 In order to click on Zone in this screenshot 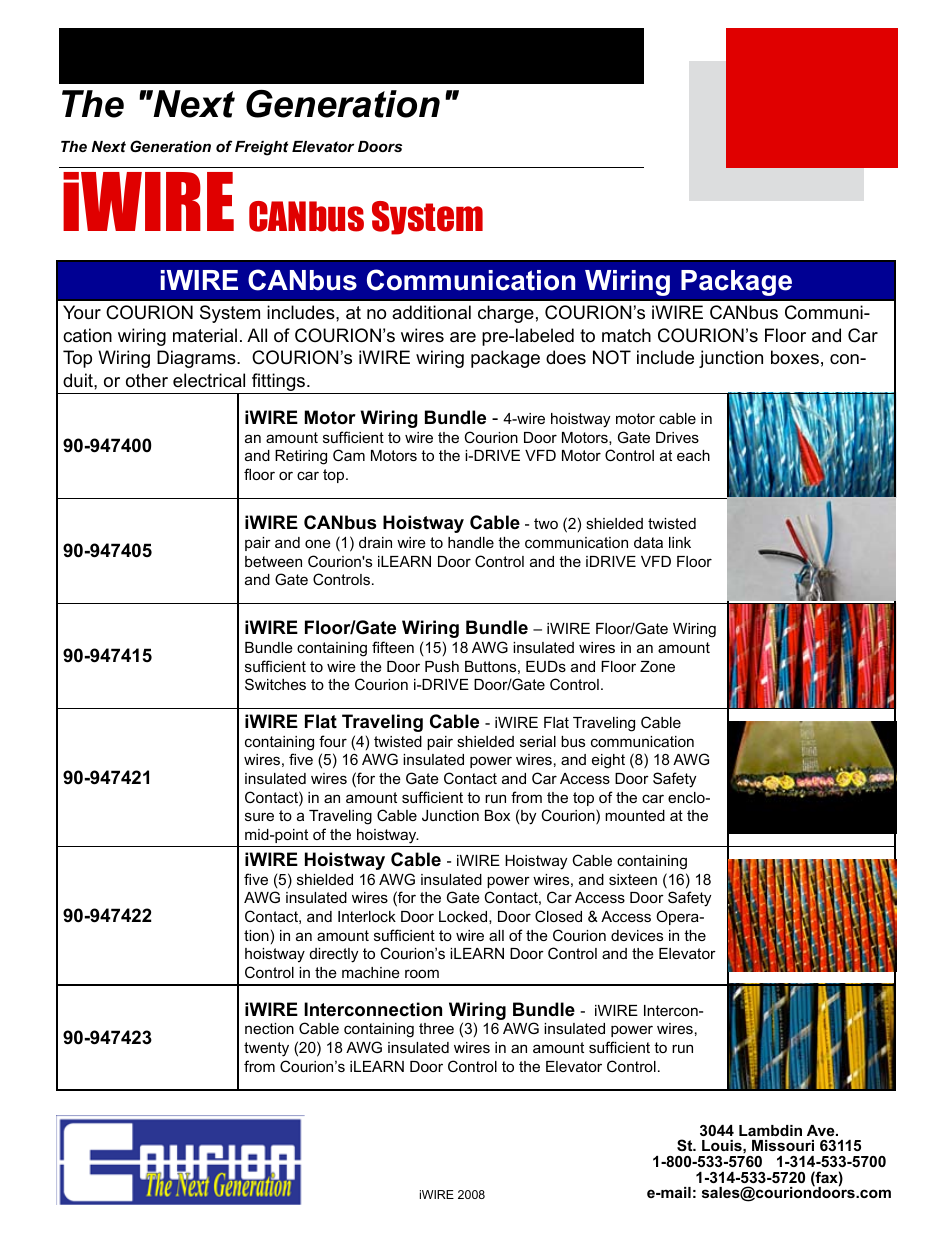, I will do `click(657, 666)`.
